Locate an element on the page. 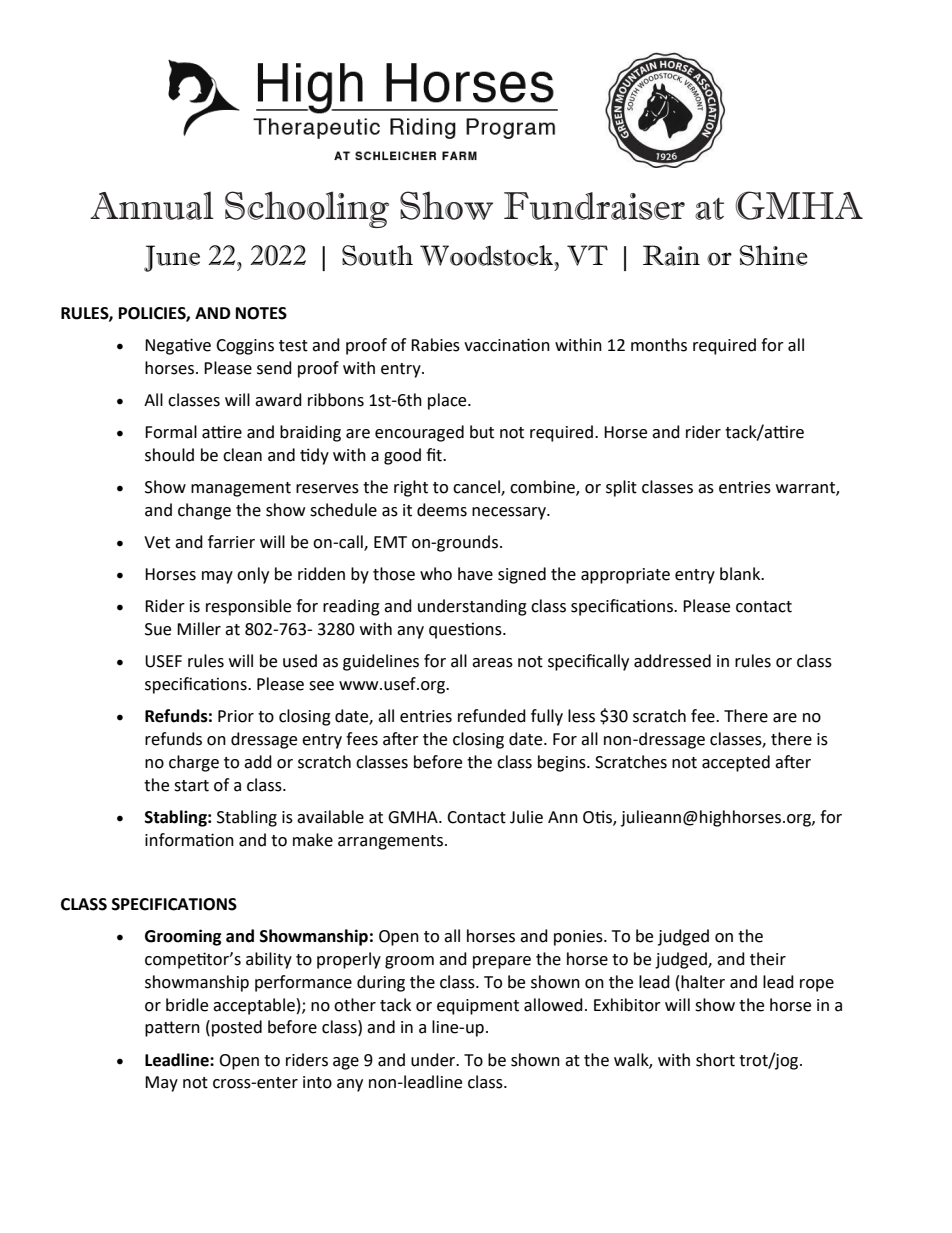  Otis is located at coordinates (598, 818).
